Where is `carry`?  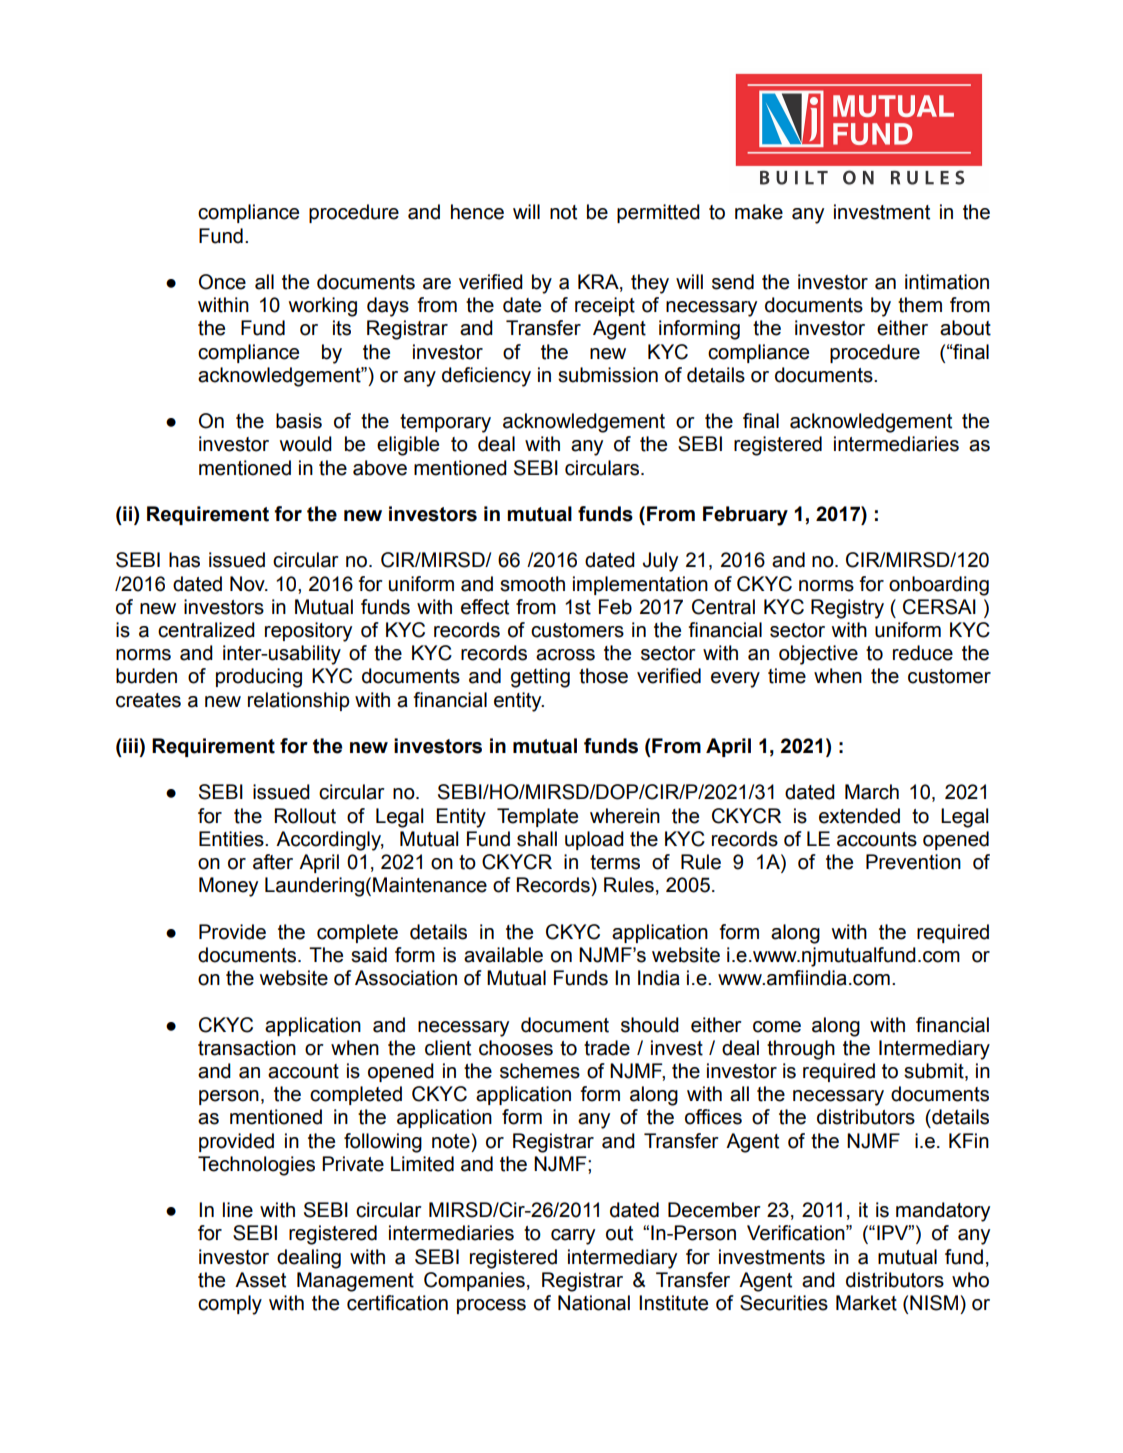 carry is located at coordinates (573, 1237).
